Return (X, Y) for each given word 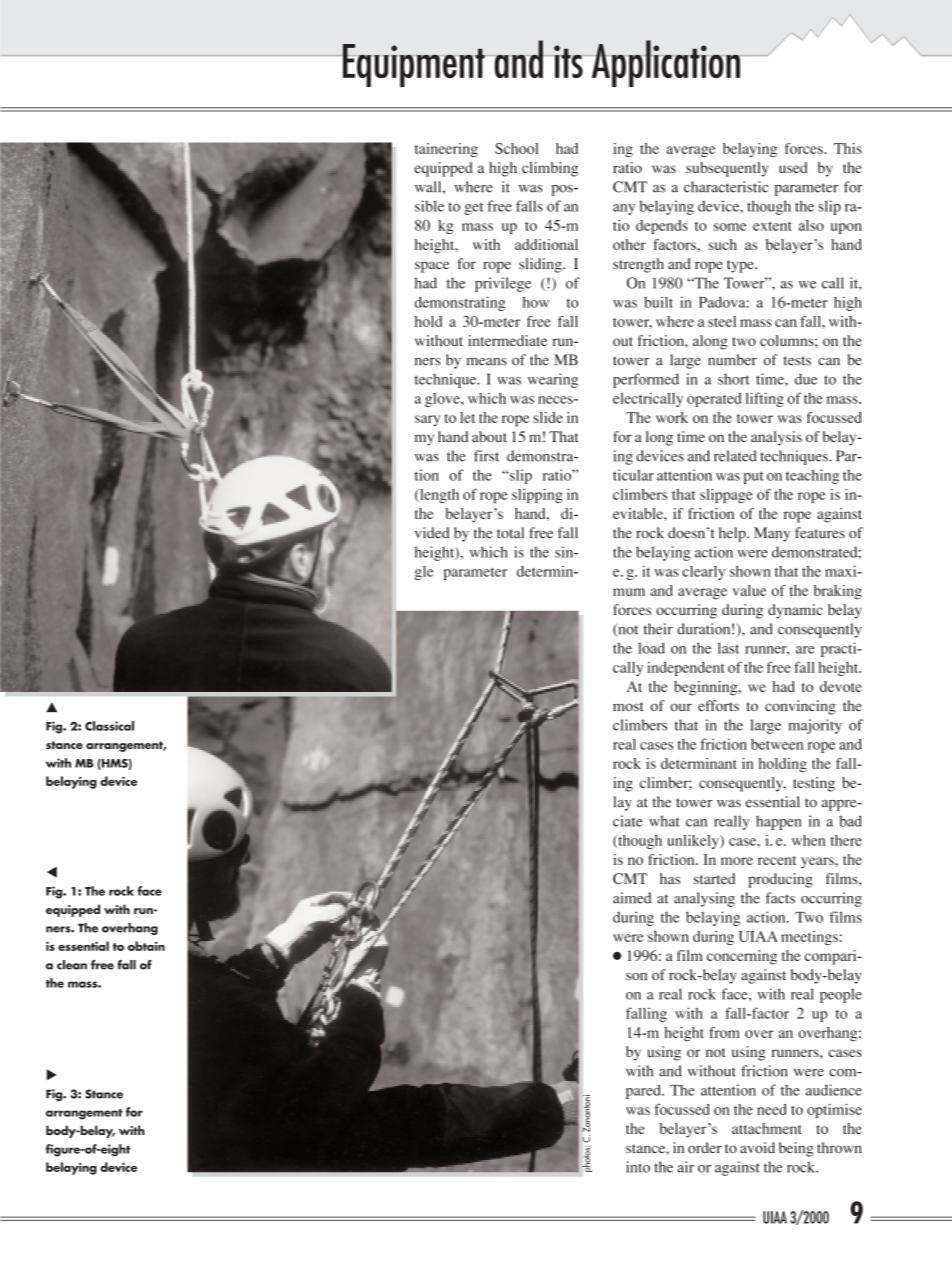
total (510, 533)
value (749, 590)
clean (72, 965)
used (793, 167)
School (517, 148)
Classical (109, 726)
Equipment (413, 65)
